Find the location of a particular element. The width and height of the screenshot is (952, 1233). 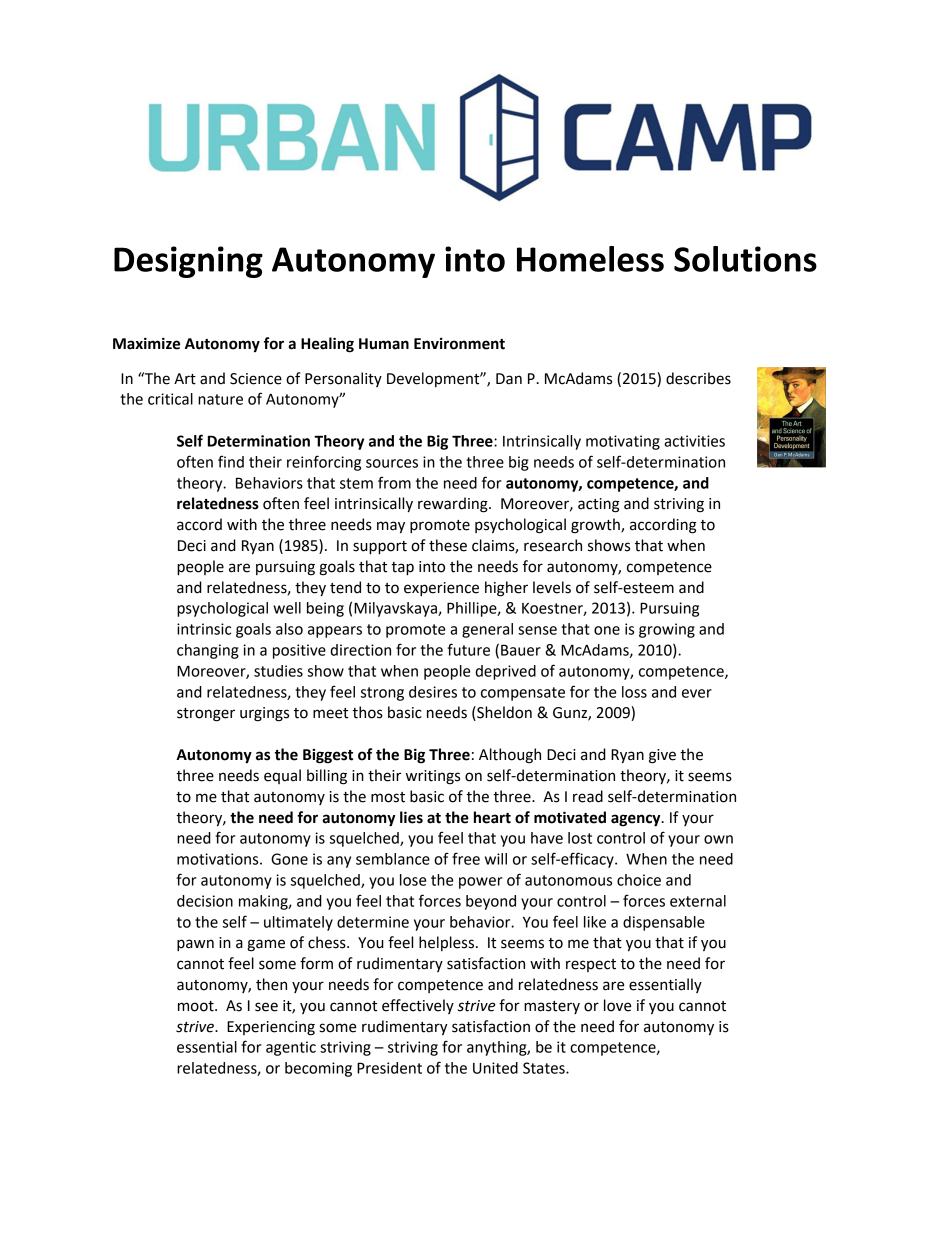

Environment is located at coordinates (459, 344).
